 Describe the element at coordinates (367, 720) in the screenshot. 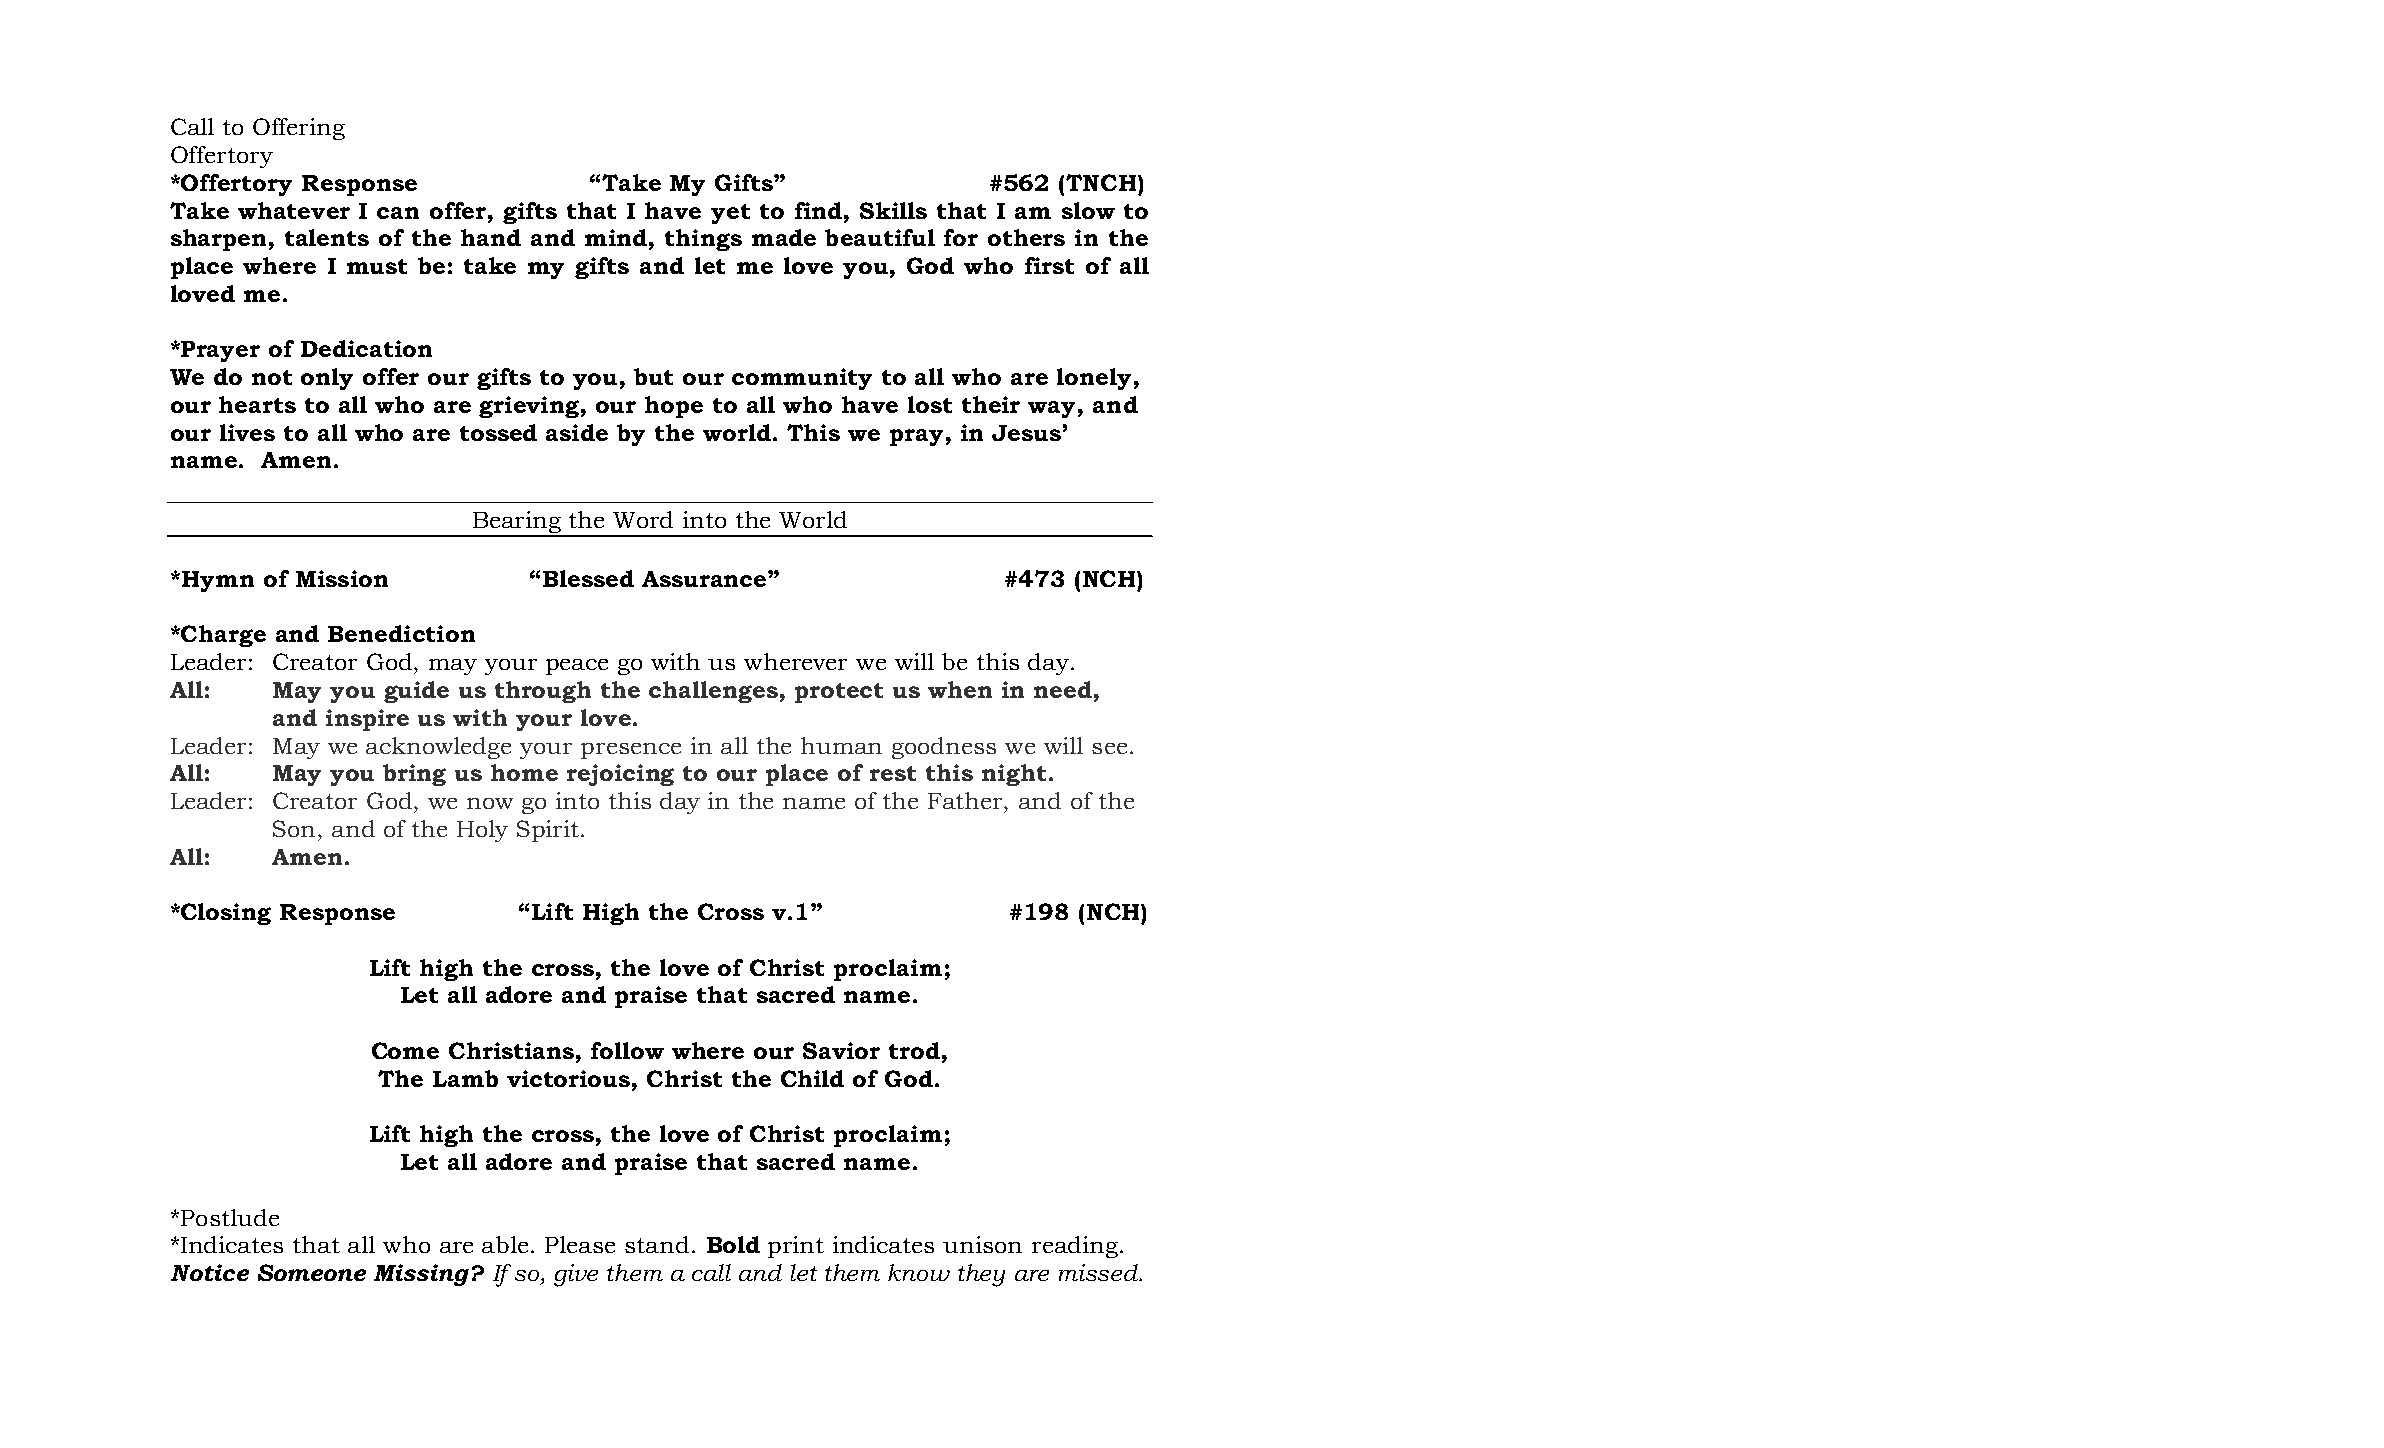

I see `inspire` at that location.
